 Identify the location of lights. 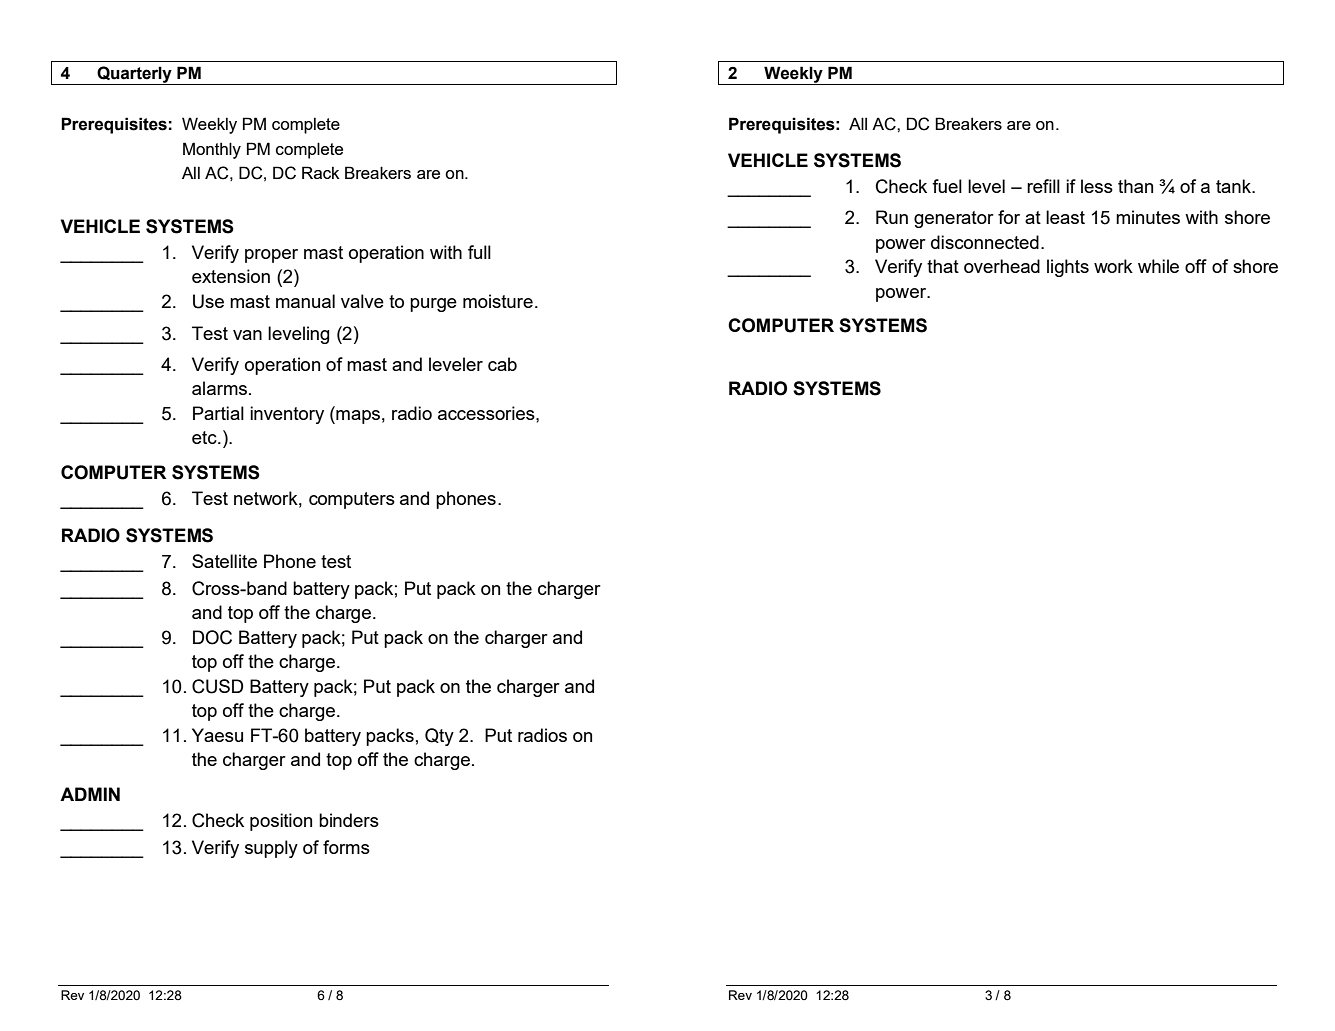
(1068, 268).
